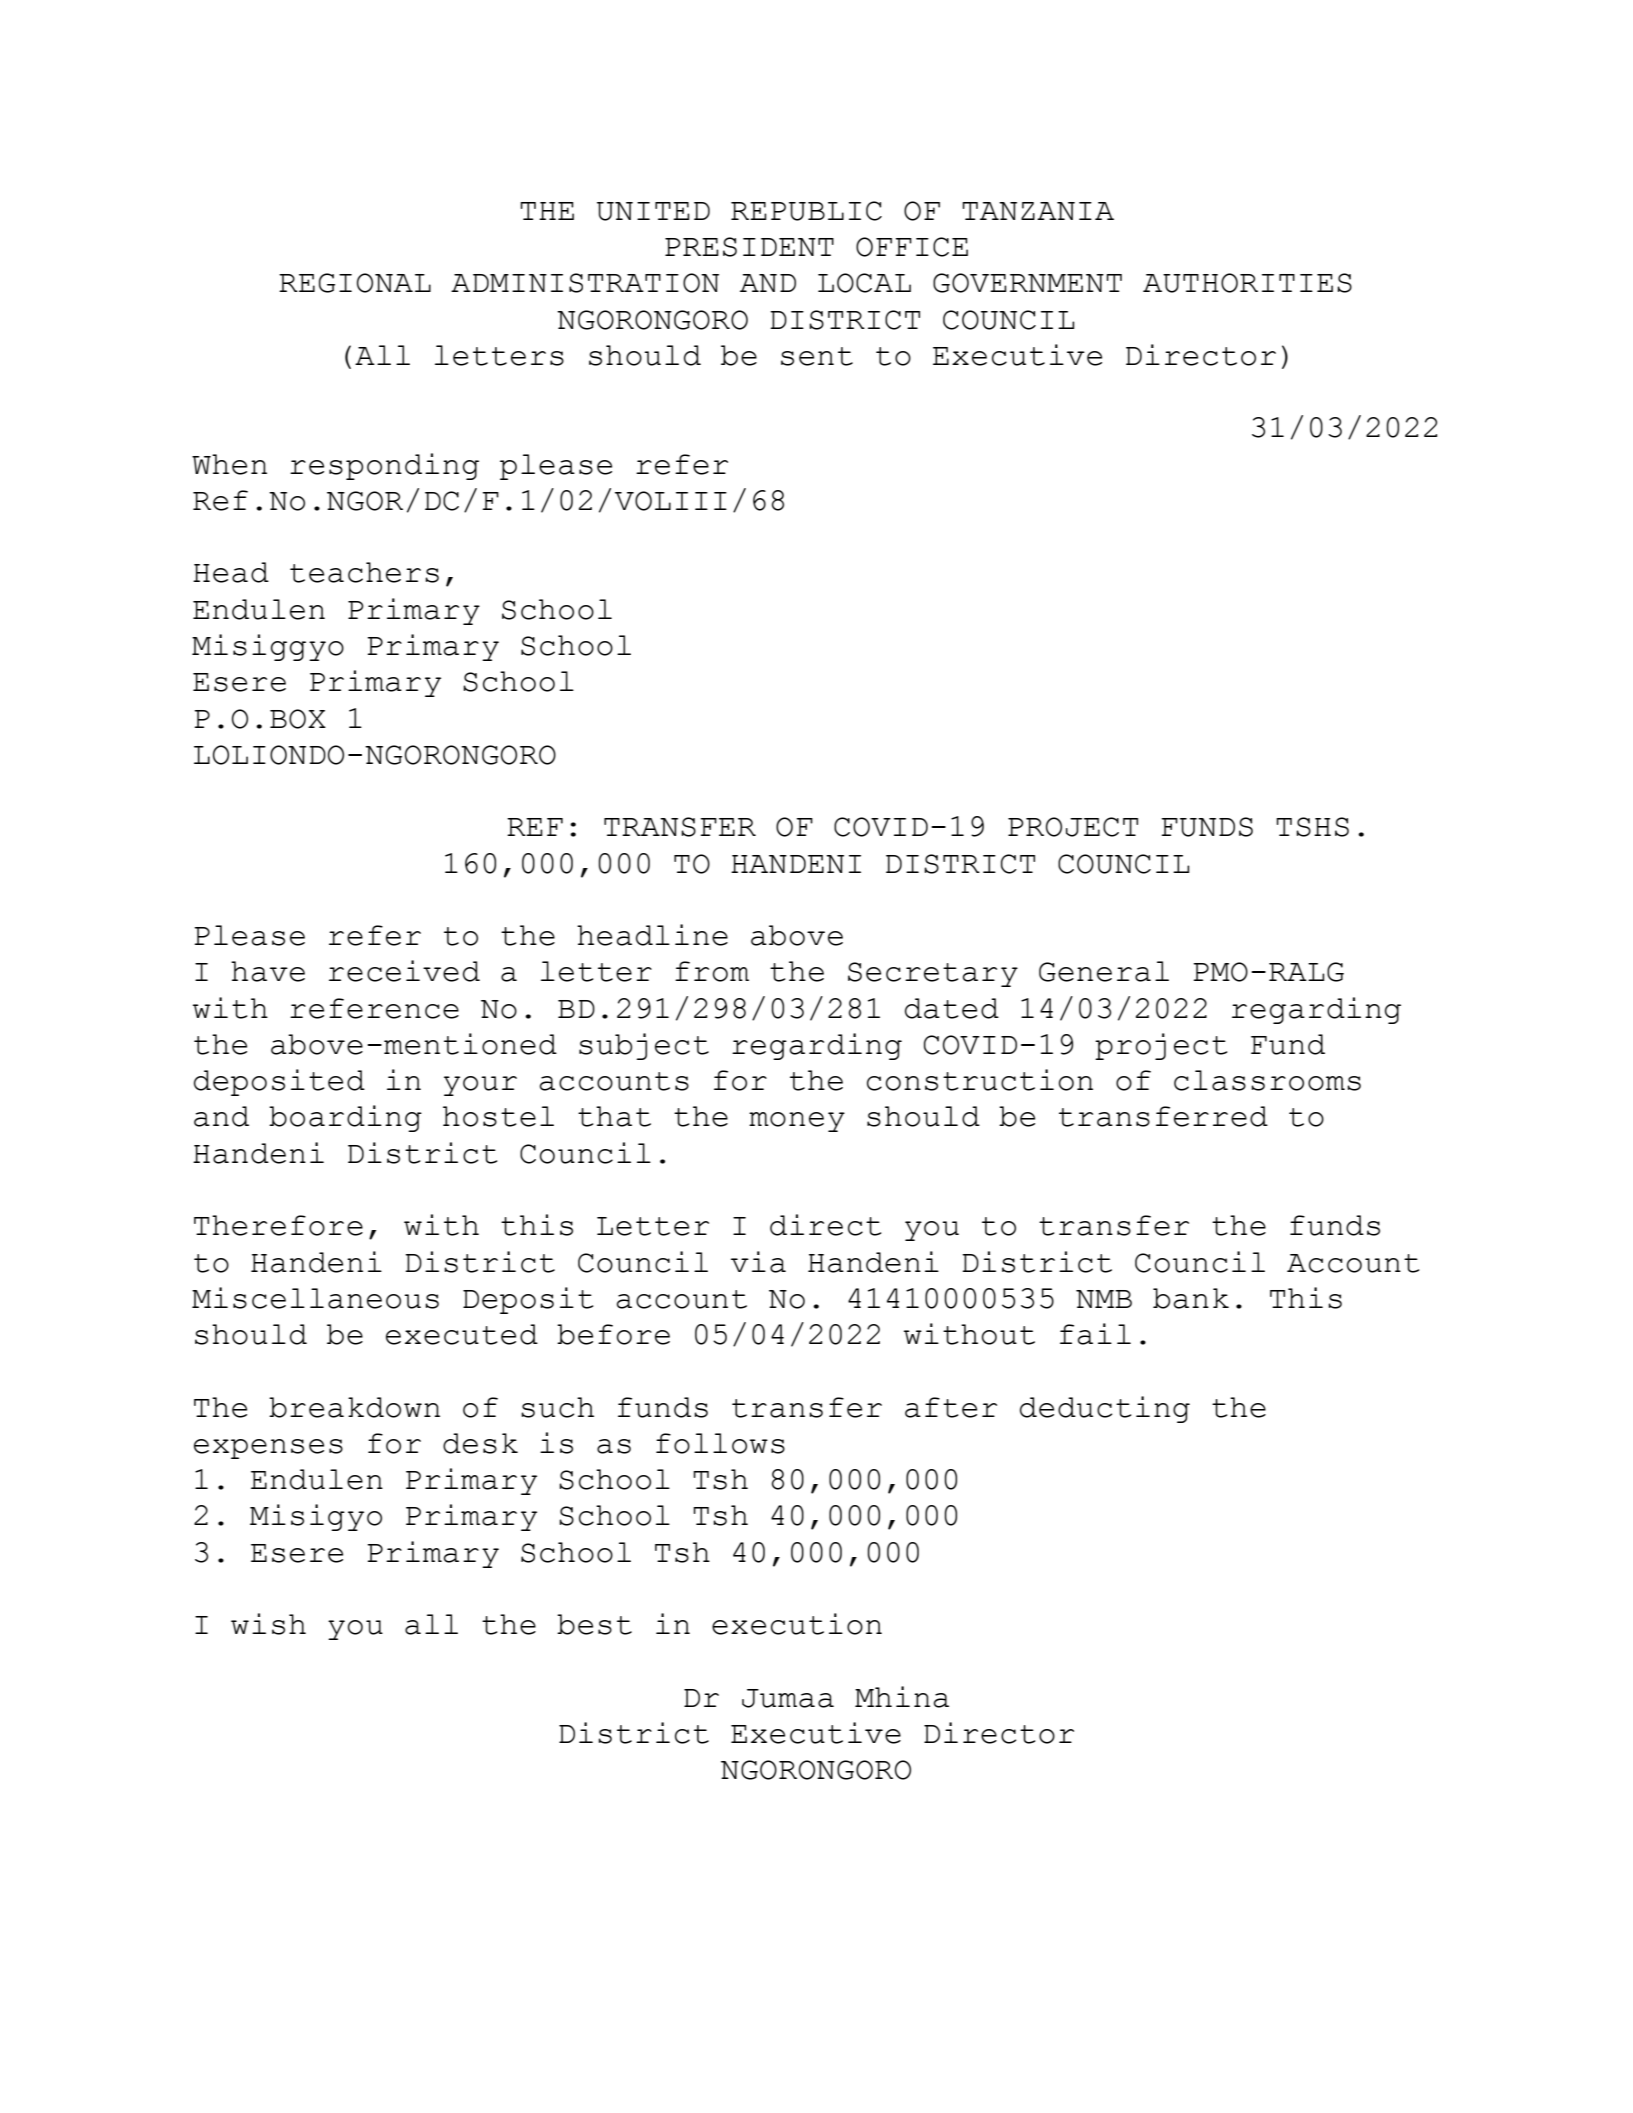 This screenshot has height=2113, width=1633. Describe the element at coordinates (1247, 283) in the screenshot. I see `AUTHORITIES` at that location.
